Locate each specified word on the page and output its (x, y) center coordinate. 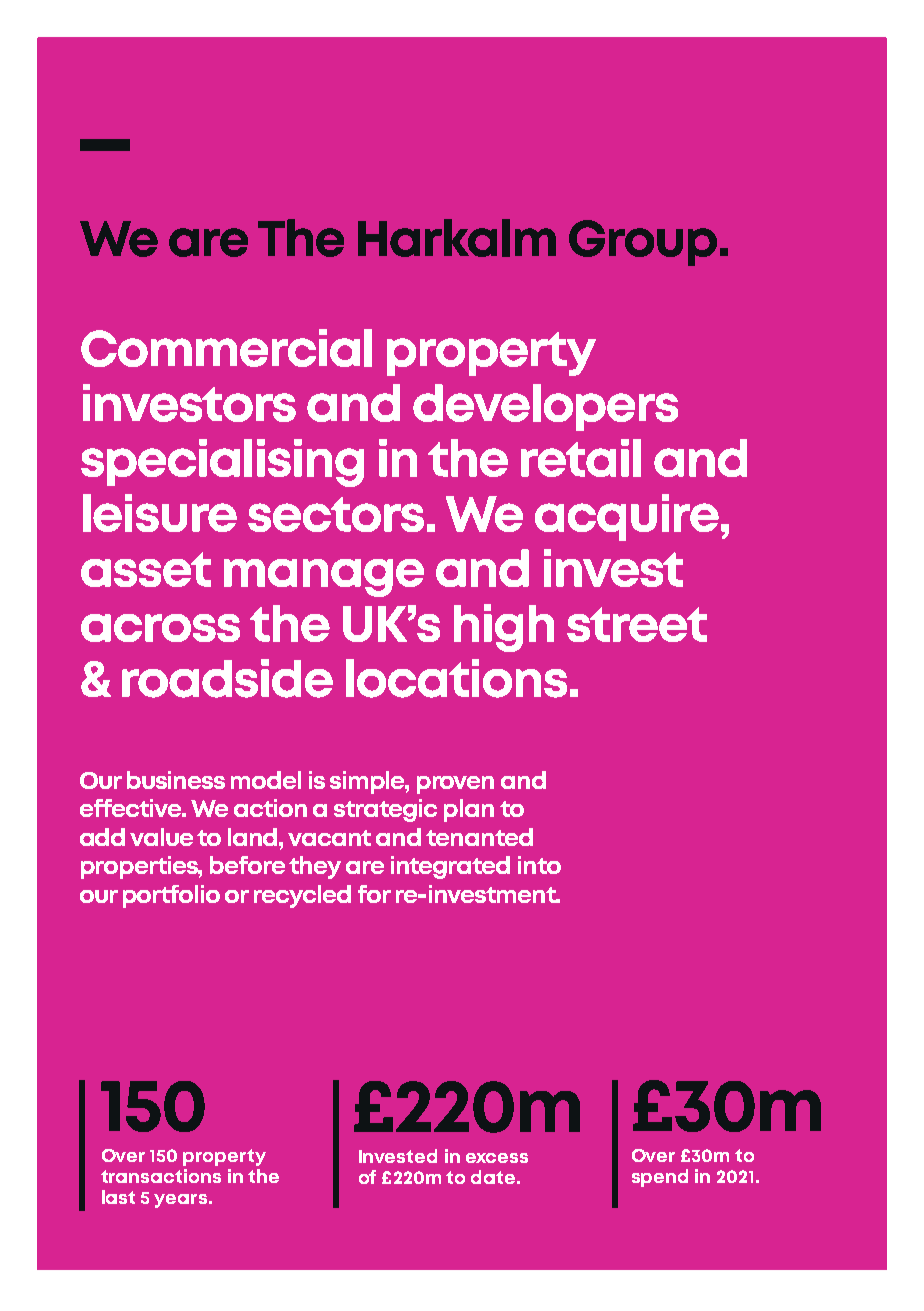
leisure (160, 513)
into (539, 865)
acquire (627, 517)
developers (545, 407)
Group (643, 243)
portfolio (171, 896)
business (176, 780)
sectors (336, 514)
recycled (302, 896)
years (180, 1201)
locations (456, 678)
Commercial (226, 348)
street (637, 624)
